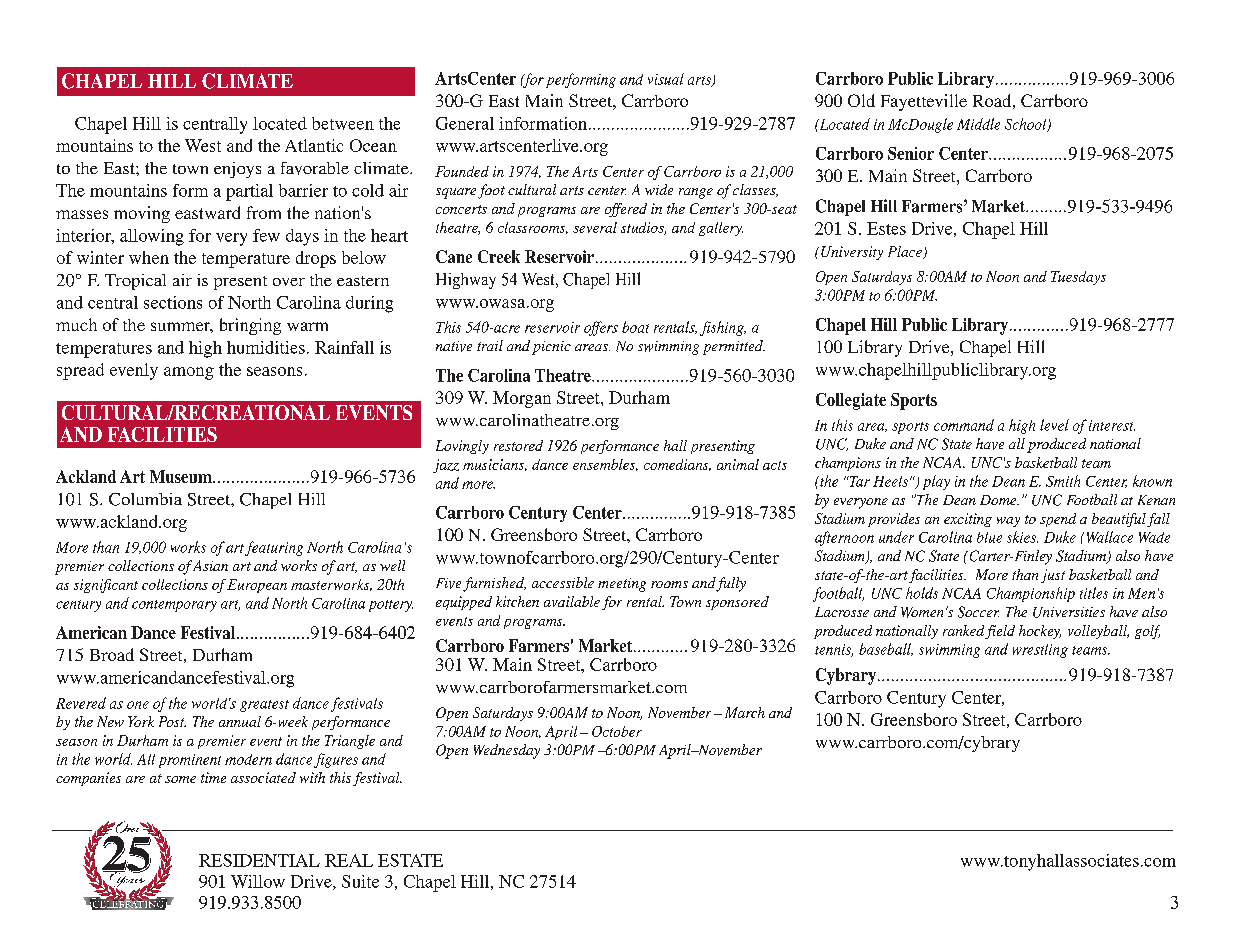 Image resolution: width=1233 pixels, height=952 pixels. Describe the element at coordinates (1069, 612) in the document. I see `Universities` at that location.
